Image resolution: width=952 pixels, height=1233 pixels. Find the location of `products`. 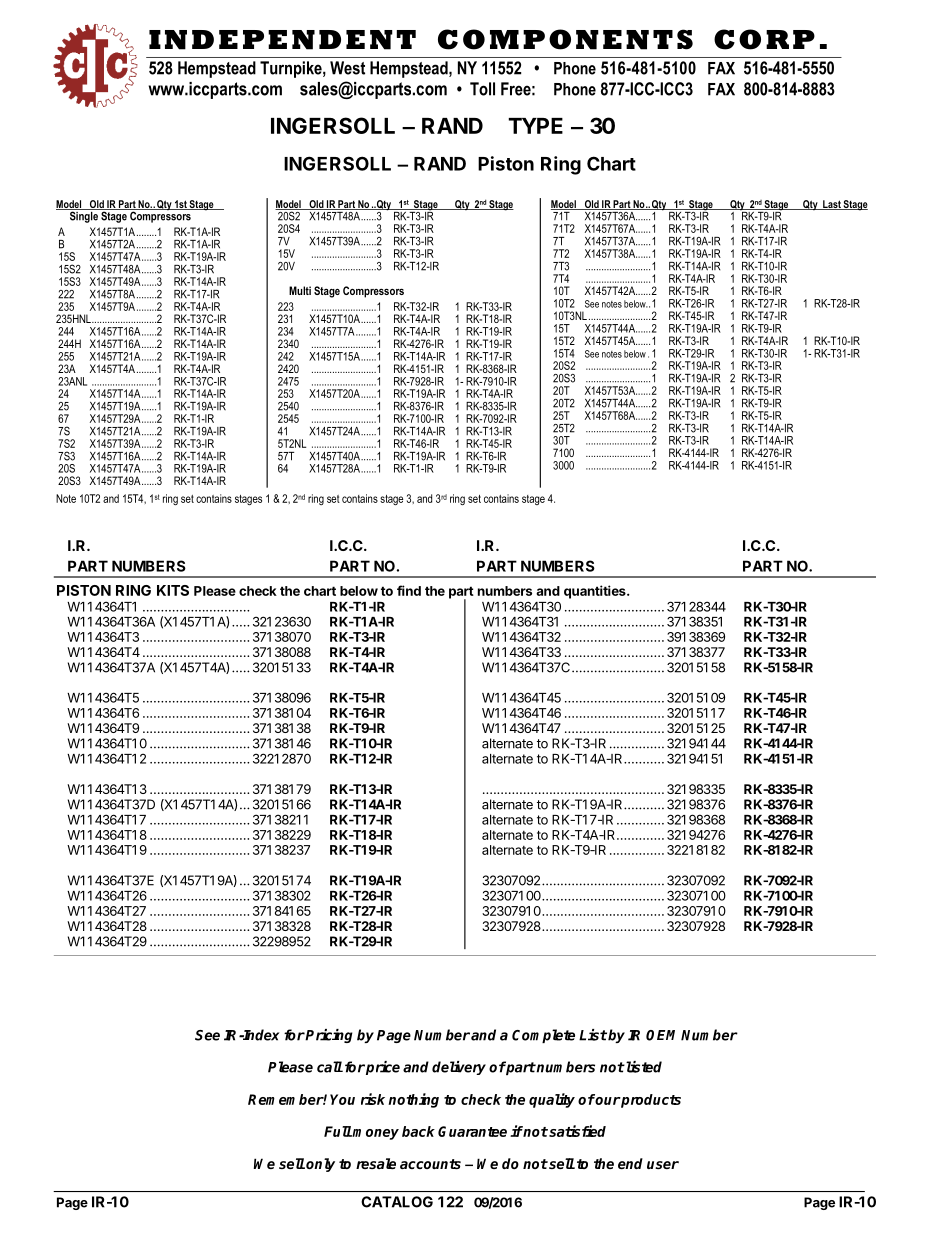

products is located at coordinates (650, 1101).
